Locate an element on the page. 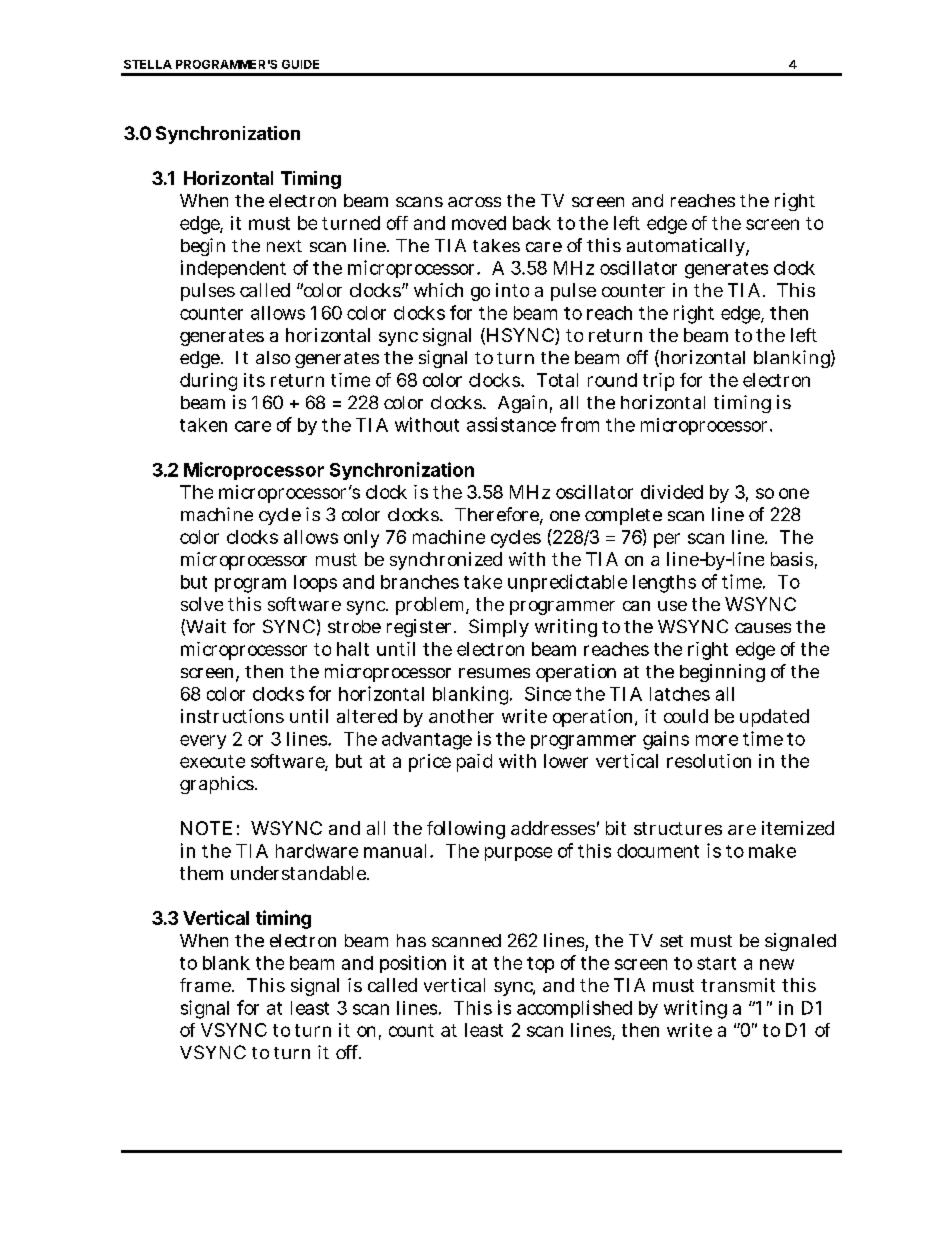 The width and height of the page is (952, 1233). resumes is located at coordinates (494, 673).
